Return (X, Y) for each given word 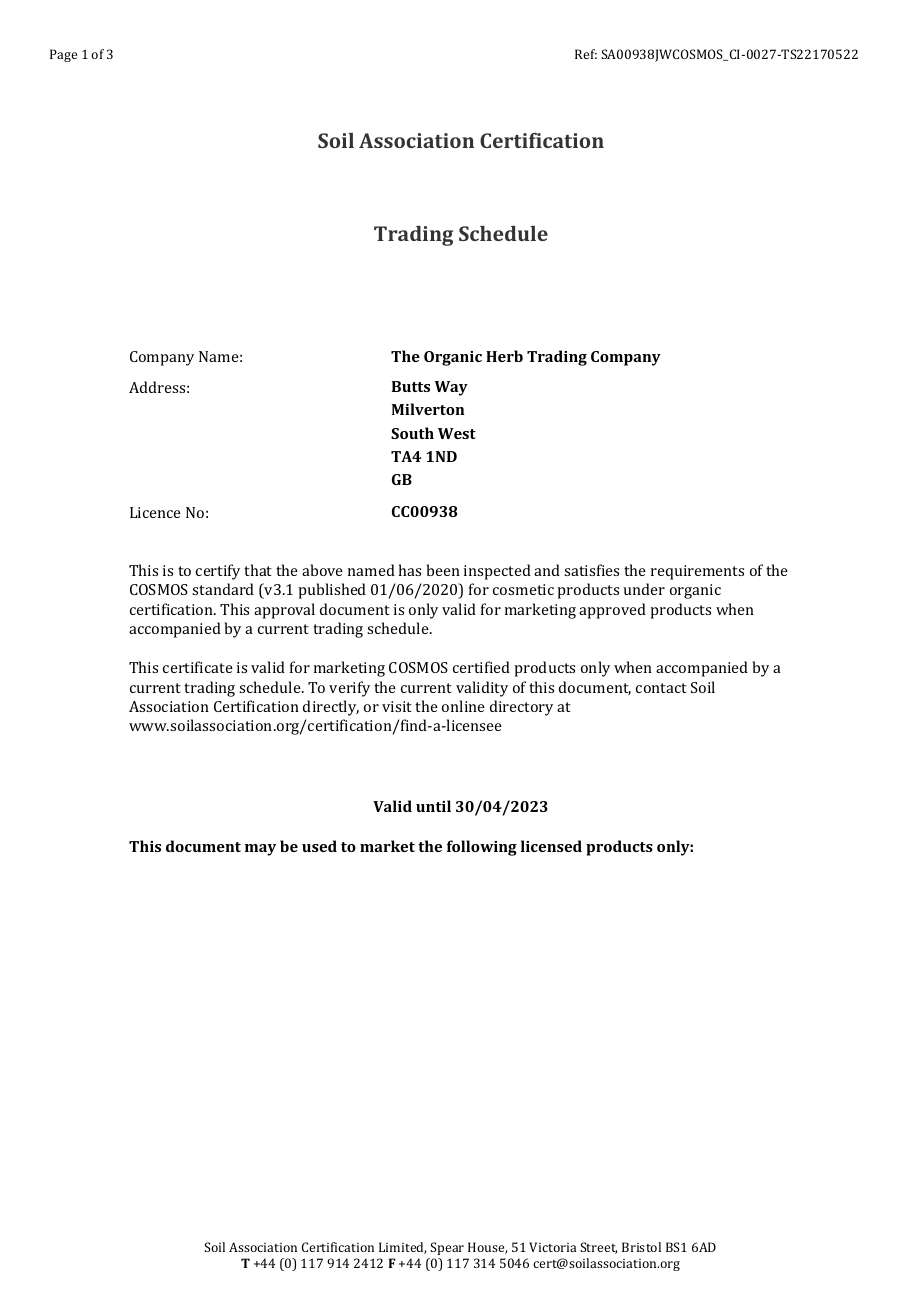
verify (349, 689)
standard (223, 589)
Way (451, 388)
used (319, 846)
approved (612, 611)
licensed (551, 846)
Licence (155, 512)
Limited (402, 1248)
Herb (504, 356)
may (260, 850)
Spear (447, 1248)
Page (63, 55)
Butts (411, 386)
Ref (586, 54)
